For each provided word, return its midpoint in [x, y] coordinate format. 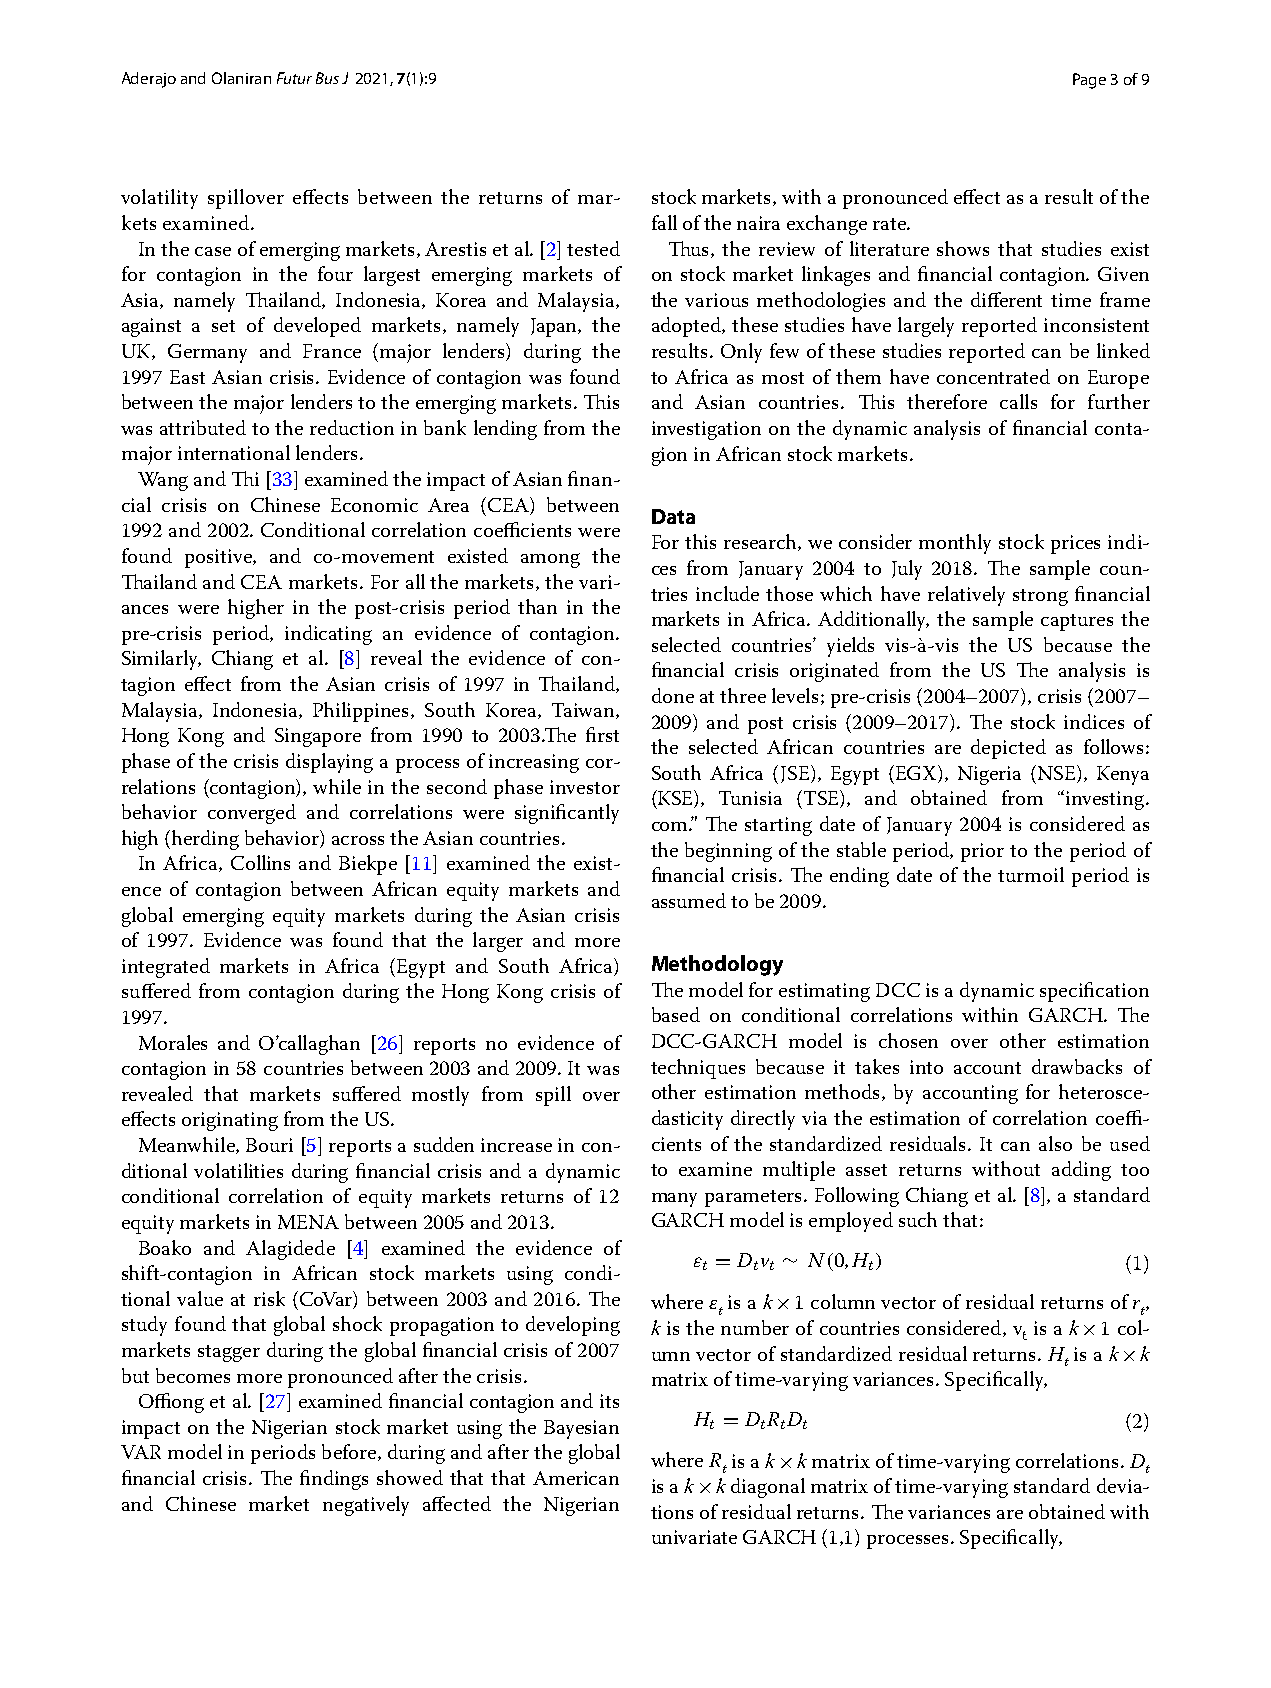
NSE [1056, 774]
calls [1018, 401]
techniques [698, 1069]
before [350, 1452]
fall [664, 222]
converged [252, 814]
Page [1089, 81]
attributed [203, 427]
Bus [327, 78]
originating [230, 1121]
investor [585, 787]
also [1055, 1143]
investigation [706, 430]
